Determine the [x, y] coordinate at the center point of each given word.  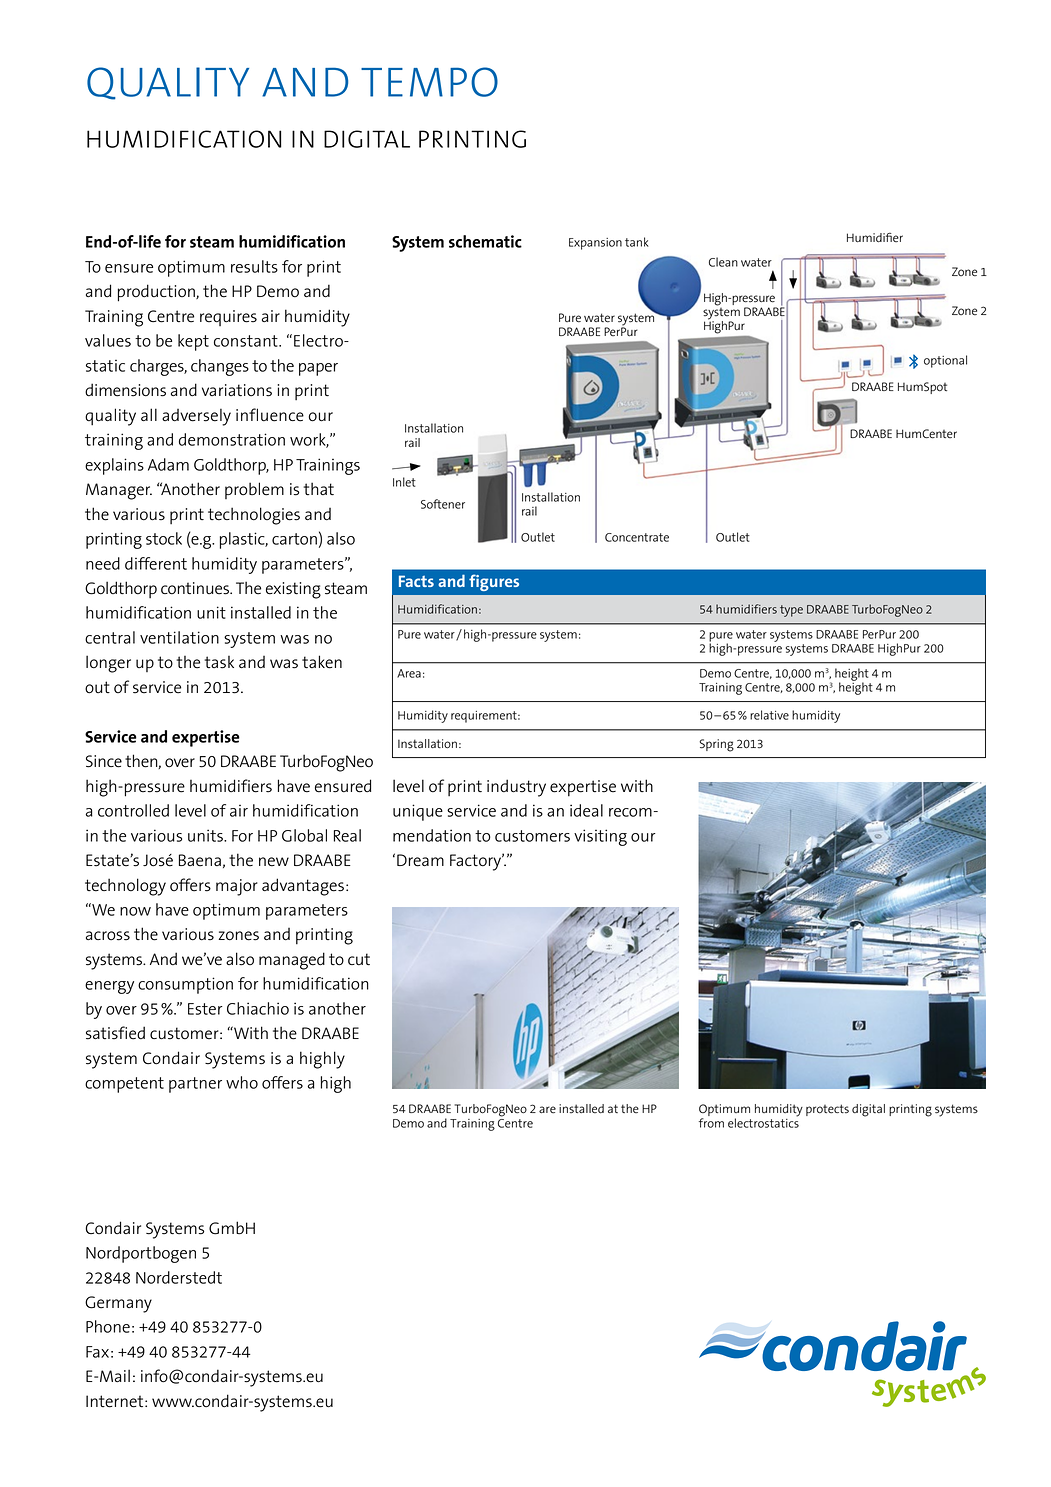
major [237, 887]
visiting [600, 837]
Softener [443, 504]
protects [827, 1110]
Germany [118, 1304]
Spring [716, 745]
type [791, 611]
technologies [254, 516]
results [254, 266]
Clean [723, 262]
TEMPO [429, 82]
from [711, 1123]
